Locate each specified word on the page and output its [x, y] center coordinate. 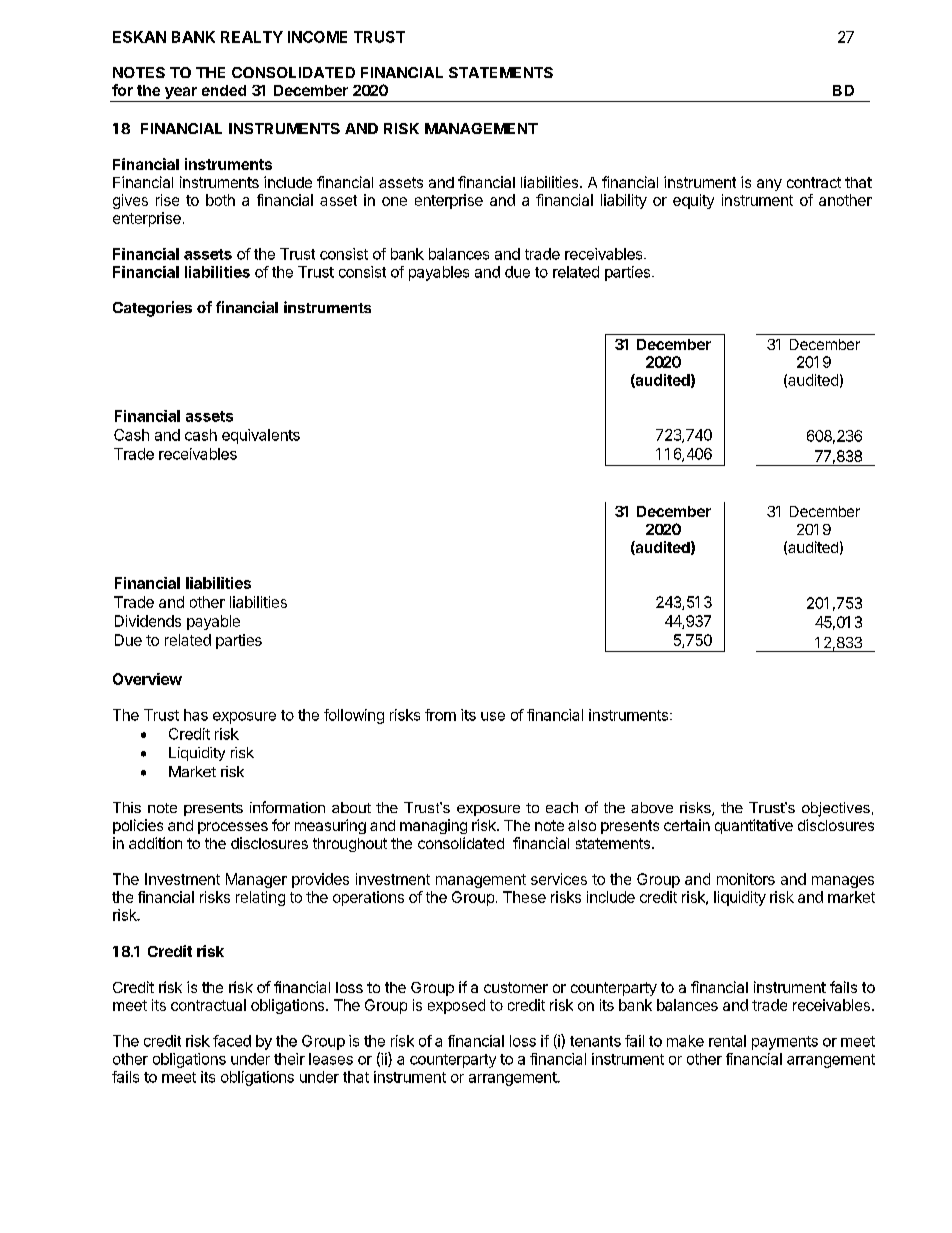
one [394, 201]
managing [433, 826]
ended [224, 90]
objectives [836, 809]
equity [693, 201]
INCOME [317, 37]
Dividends [148, 621]
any [769, 185]
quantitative [754, 826]
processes [233, 828]
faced [232, 1041]
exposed [456, 1006]
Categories [152, 309]
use [493, 716]
